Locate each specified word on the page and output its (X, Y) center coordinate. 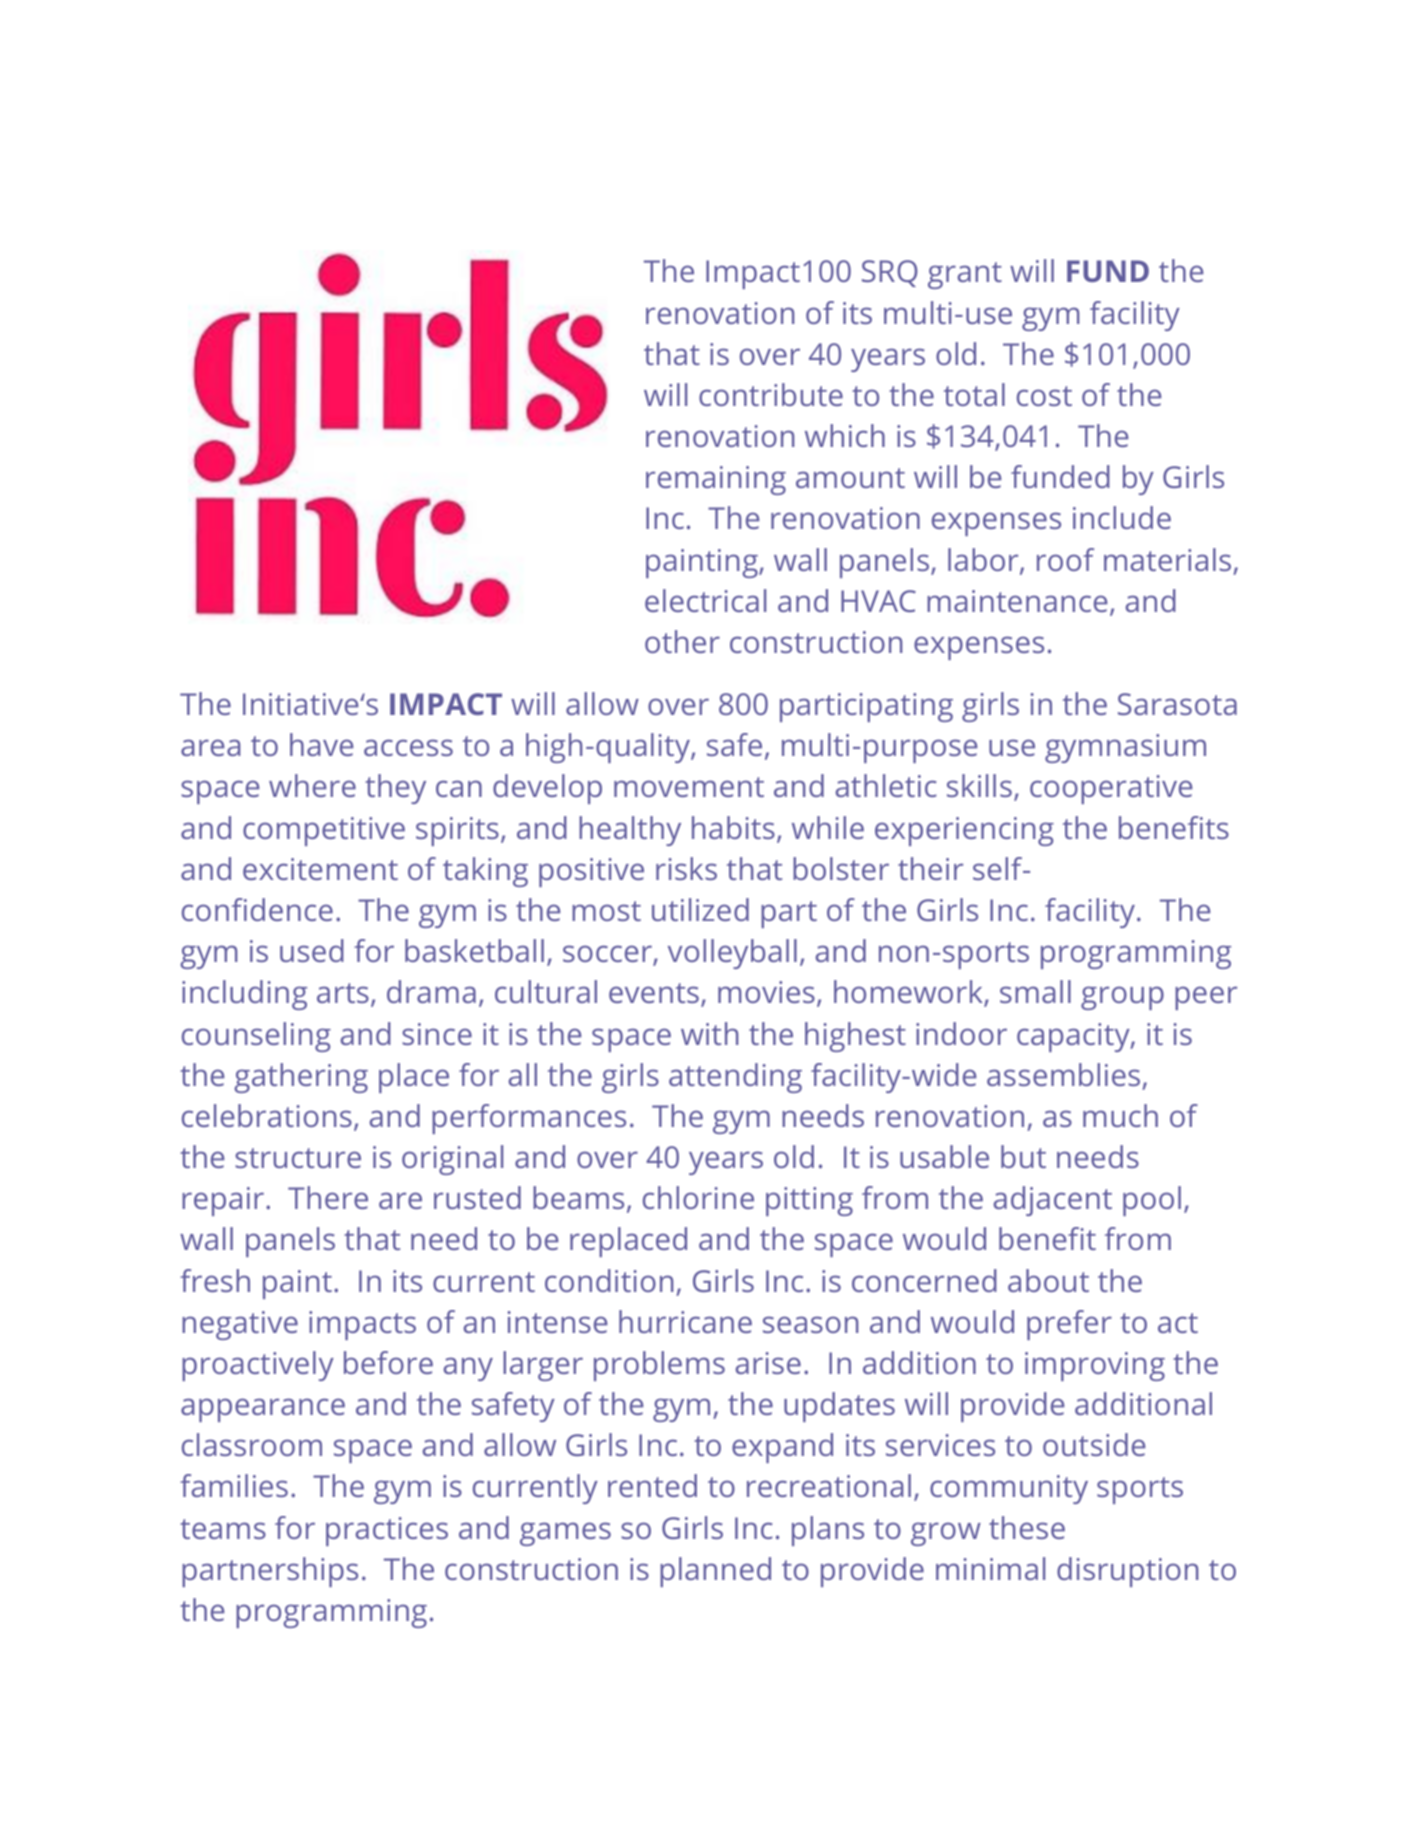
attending (735, 1078)
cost (1044, 396)
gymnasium (1125, 748)
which (845, 435)
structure (298, 1158)
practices (387, 1531)
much (1120, 1115)
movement (689, 787)
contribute (771, 394)
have (322, 744)
